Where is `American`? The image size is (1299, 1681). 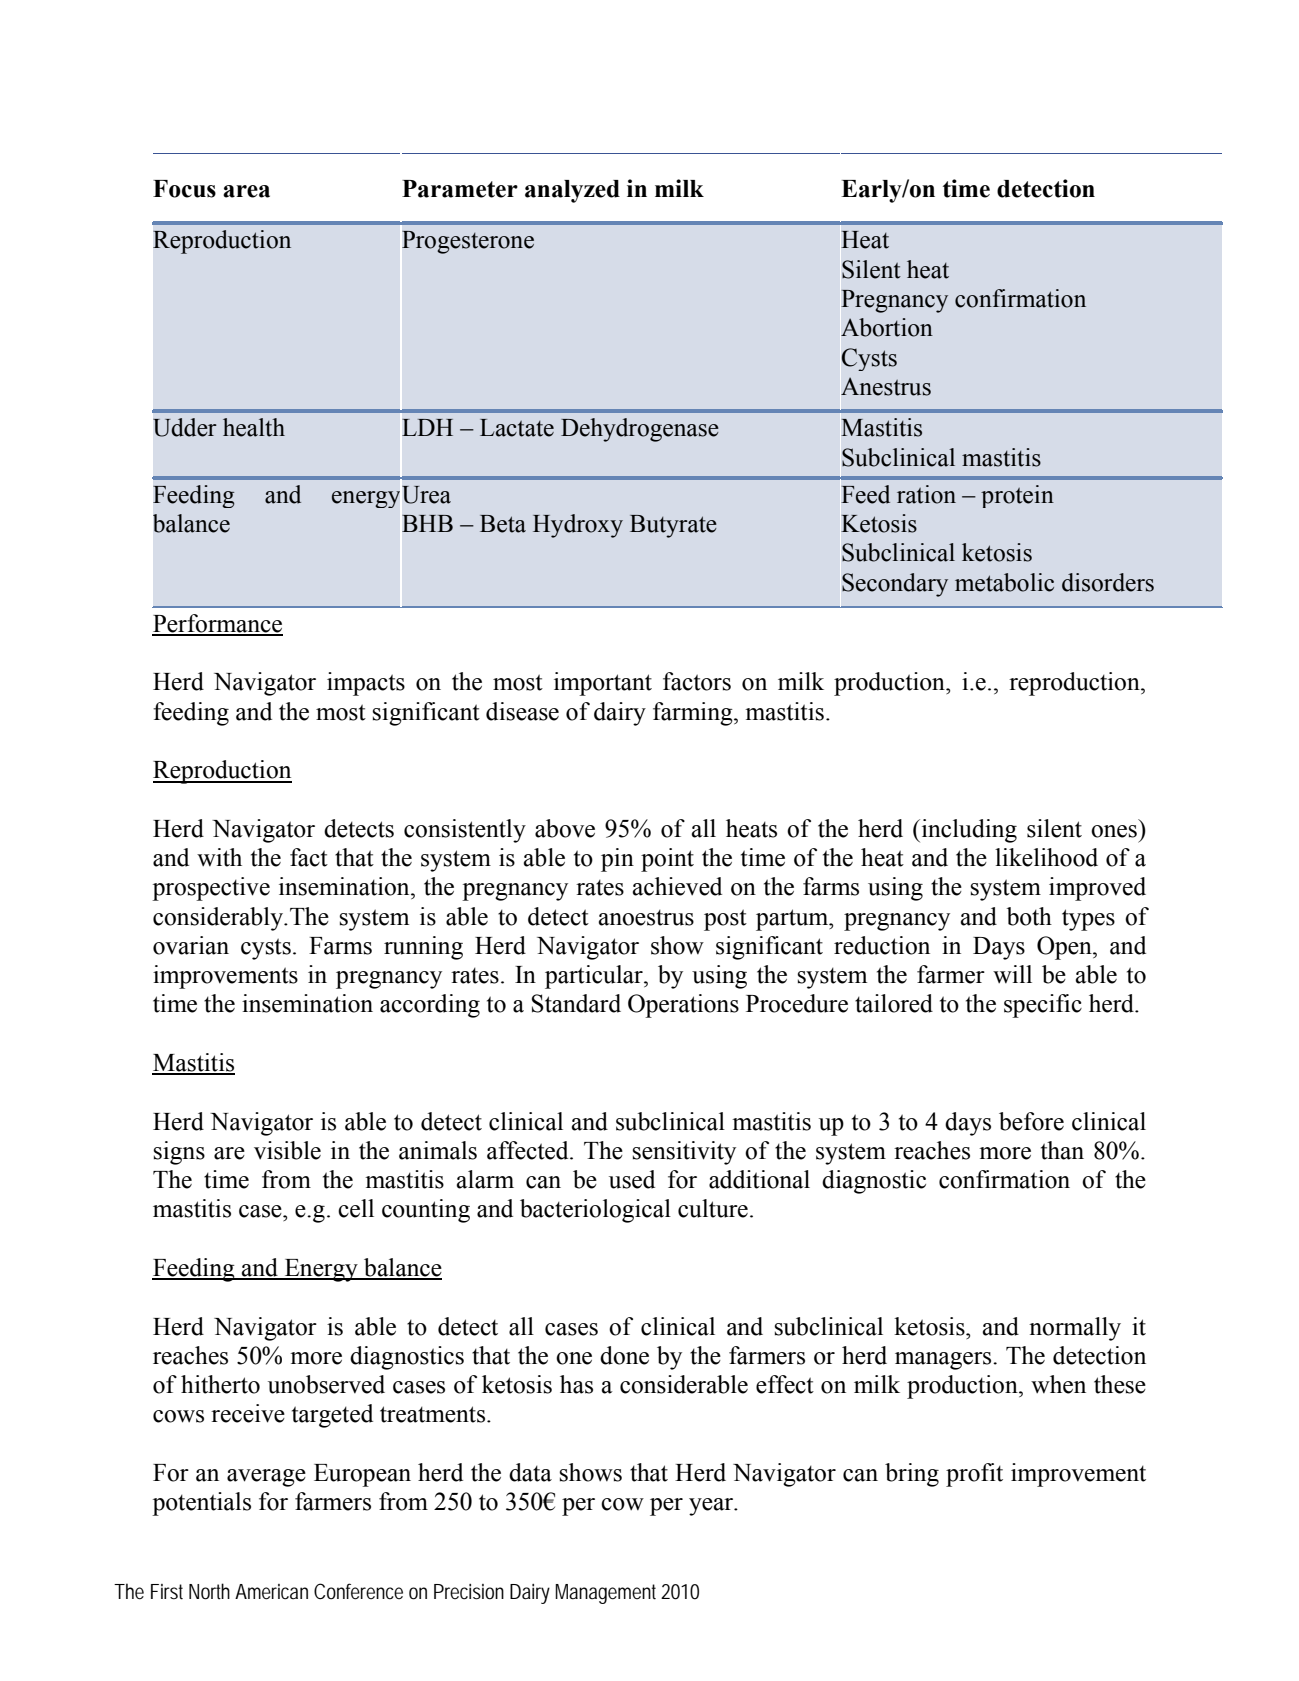
American is located at coordinates (271, 1592).
